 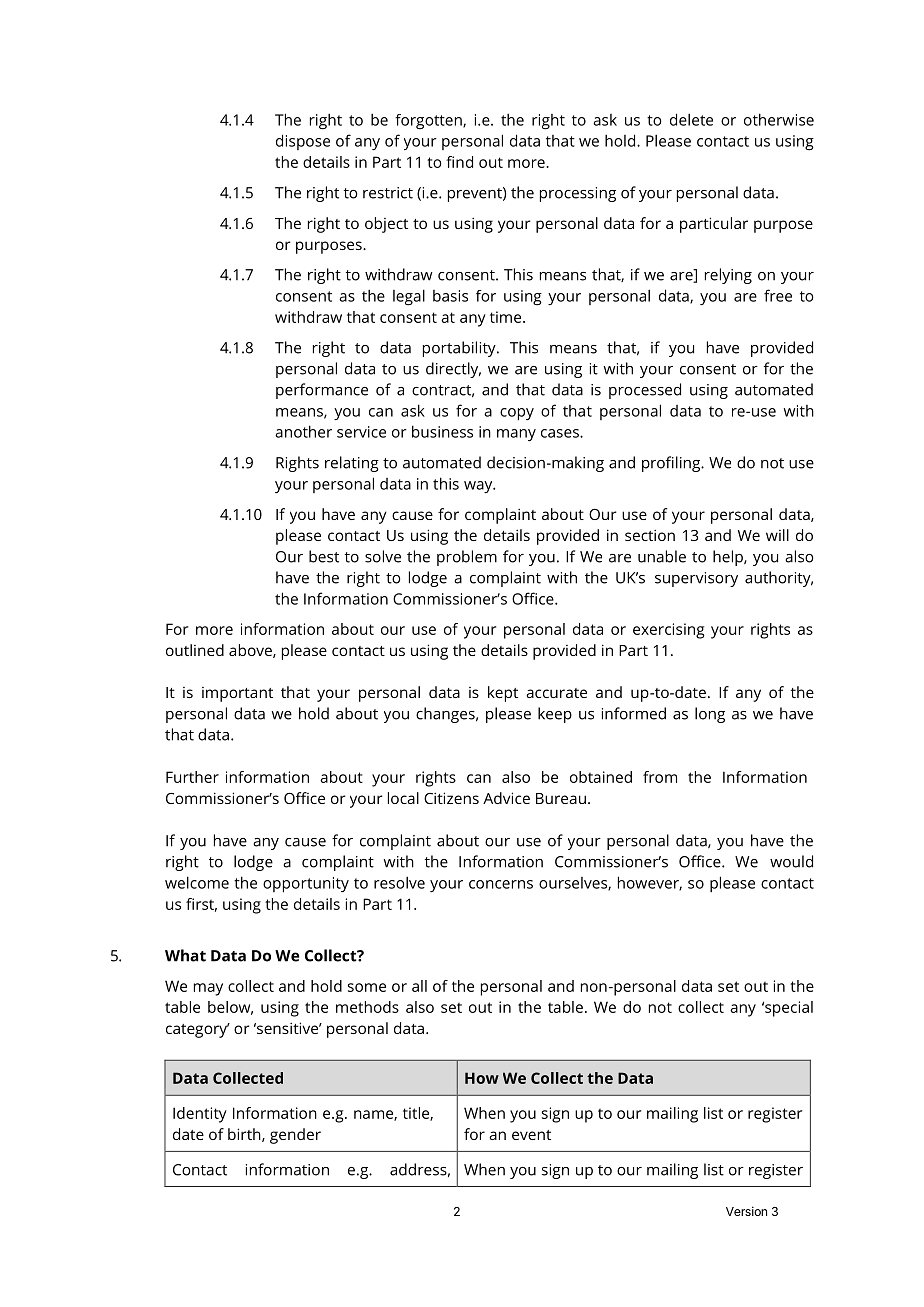 What do you see at coordinates (459, 162) in the document?
I see `find` at bounding box center [459, 162].
